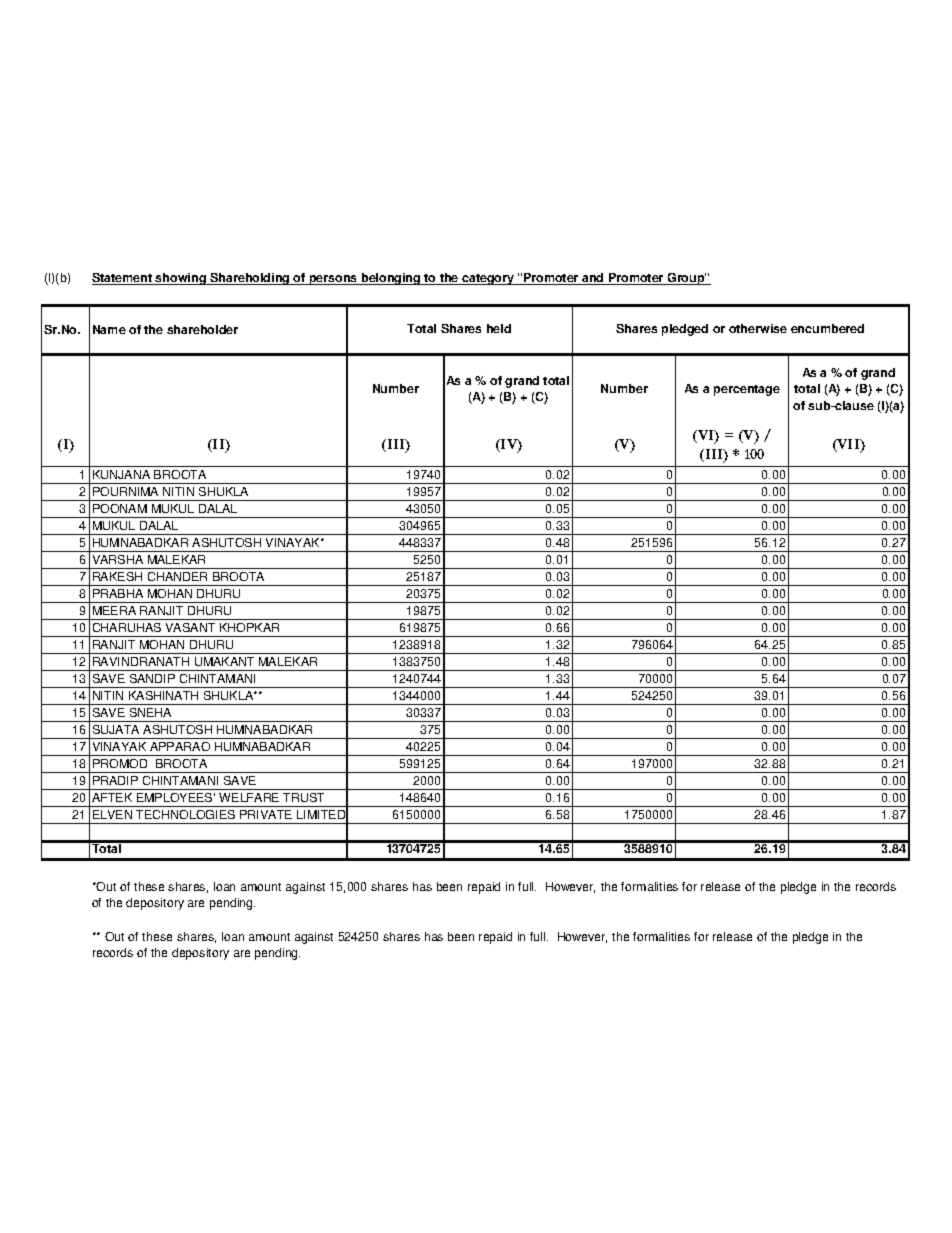  I want to click on persons, so click(334, 280).
